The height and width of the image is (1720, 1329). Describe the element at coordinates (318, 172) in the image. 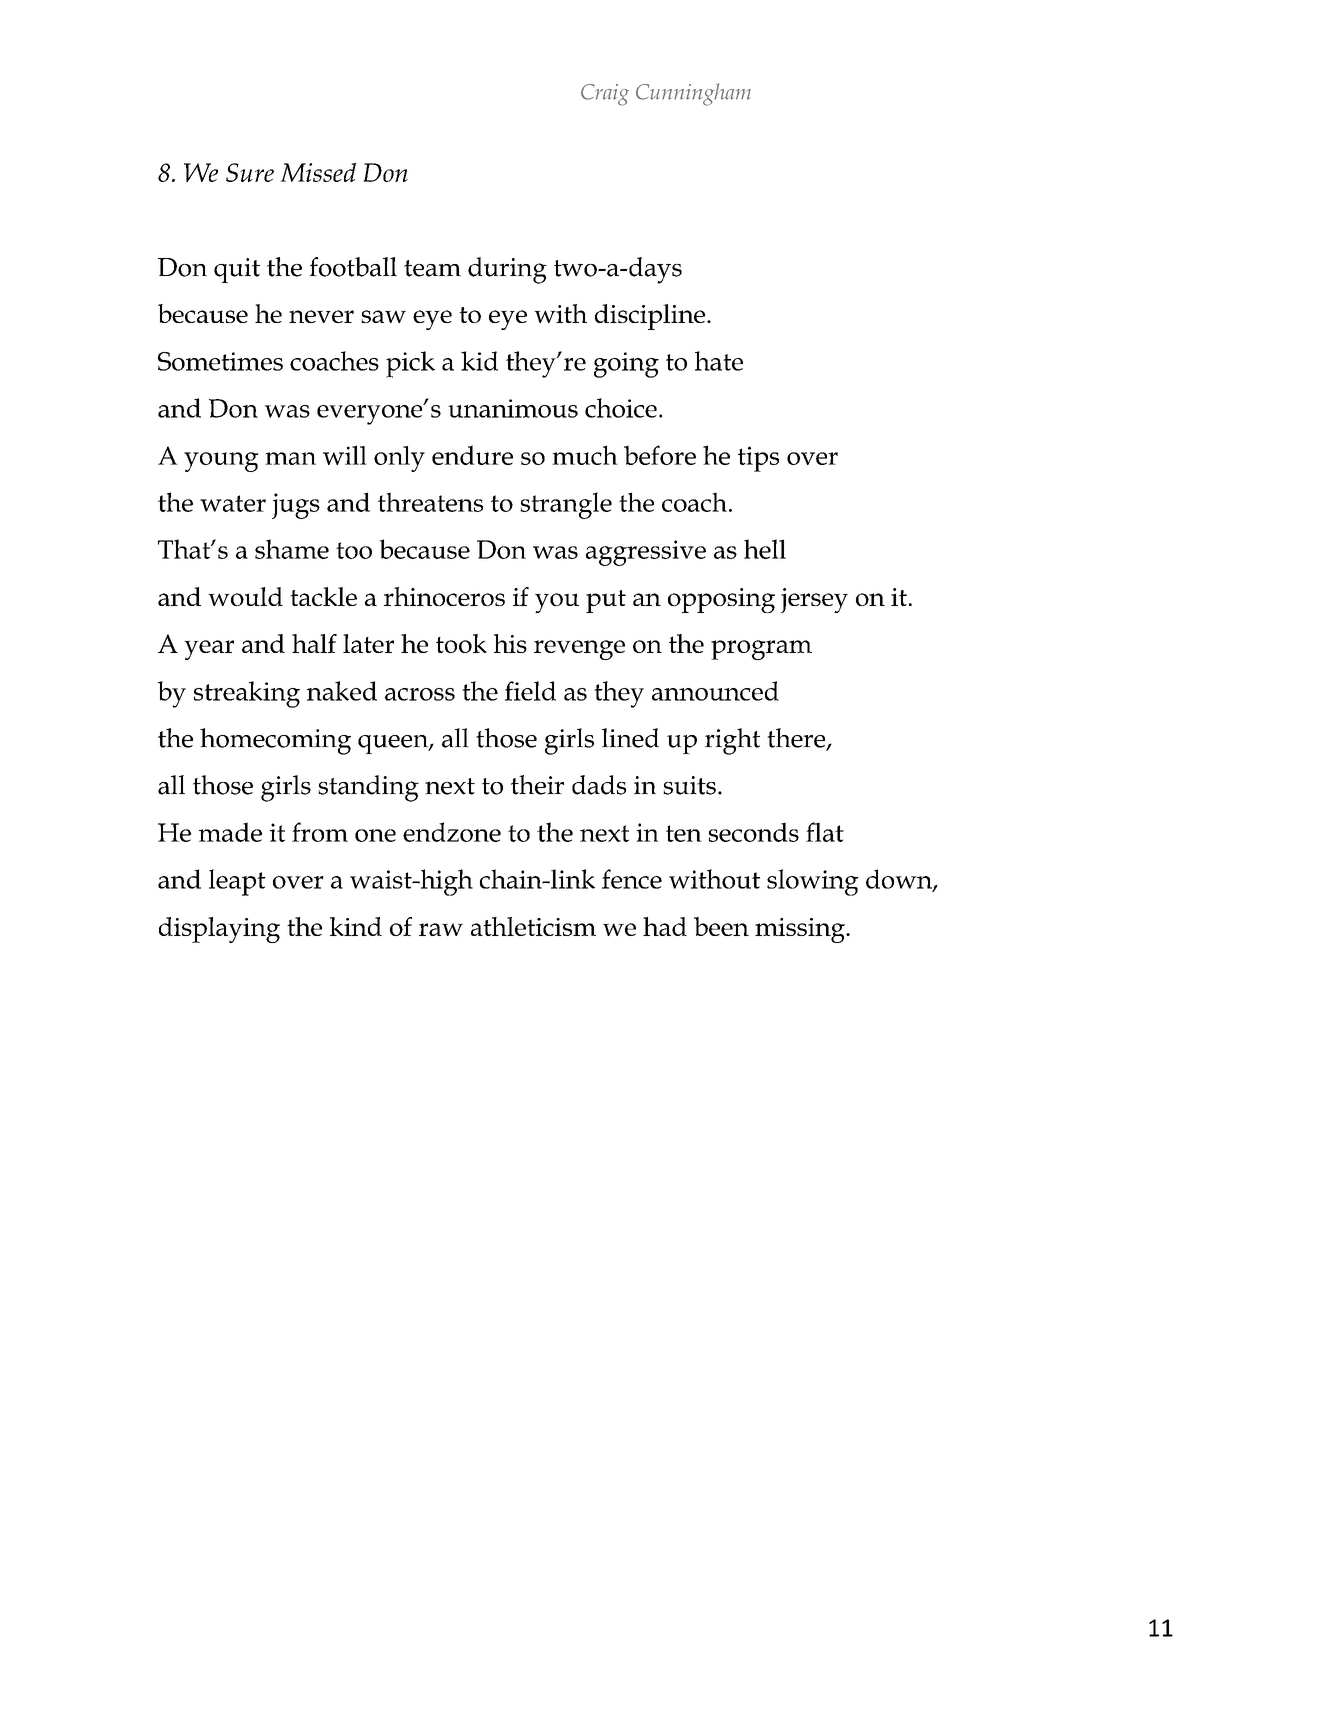

I see `Missed` at that location.
